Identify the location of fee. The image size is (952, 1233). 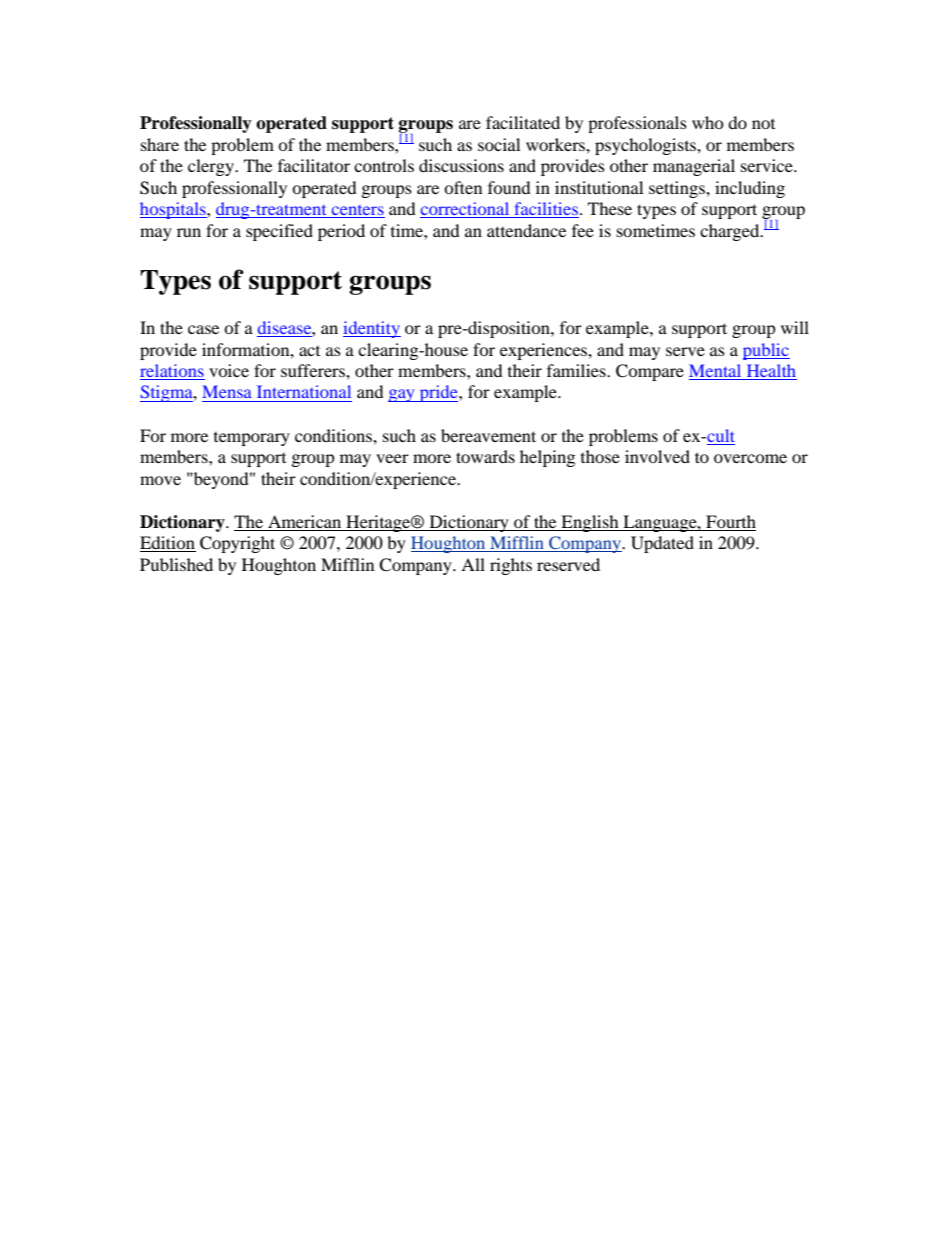
(583, 230).
